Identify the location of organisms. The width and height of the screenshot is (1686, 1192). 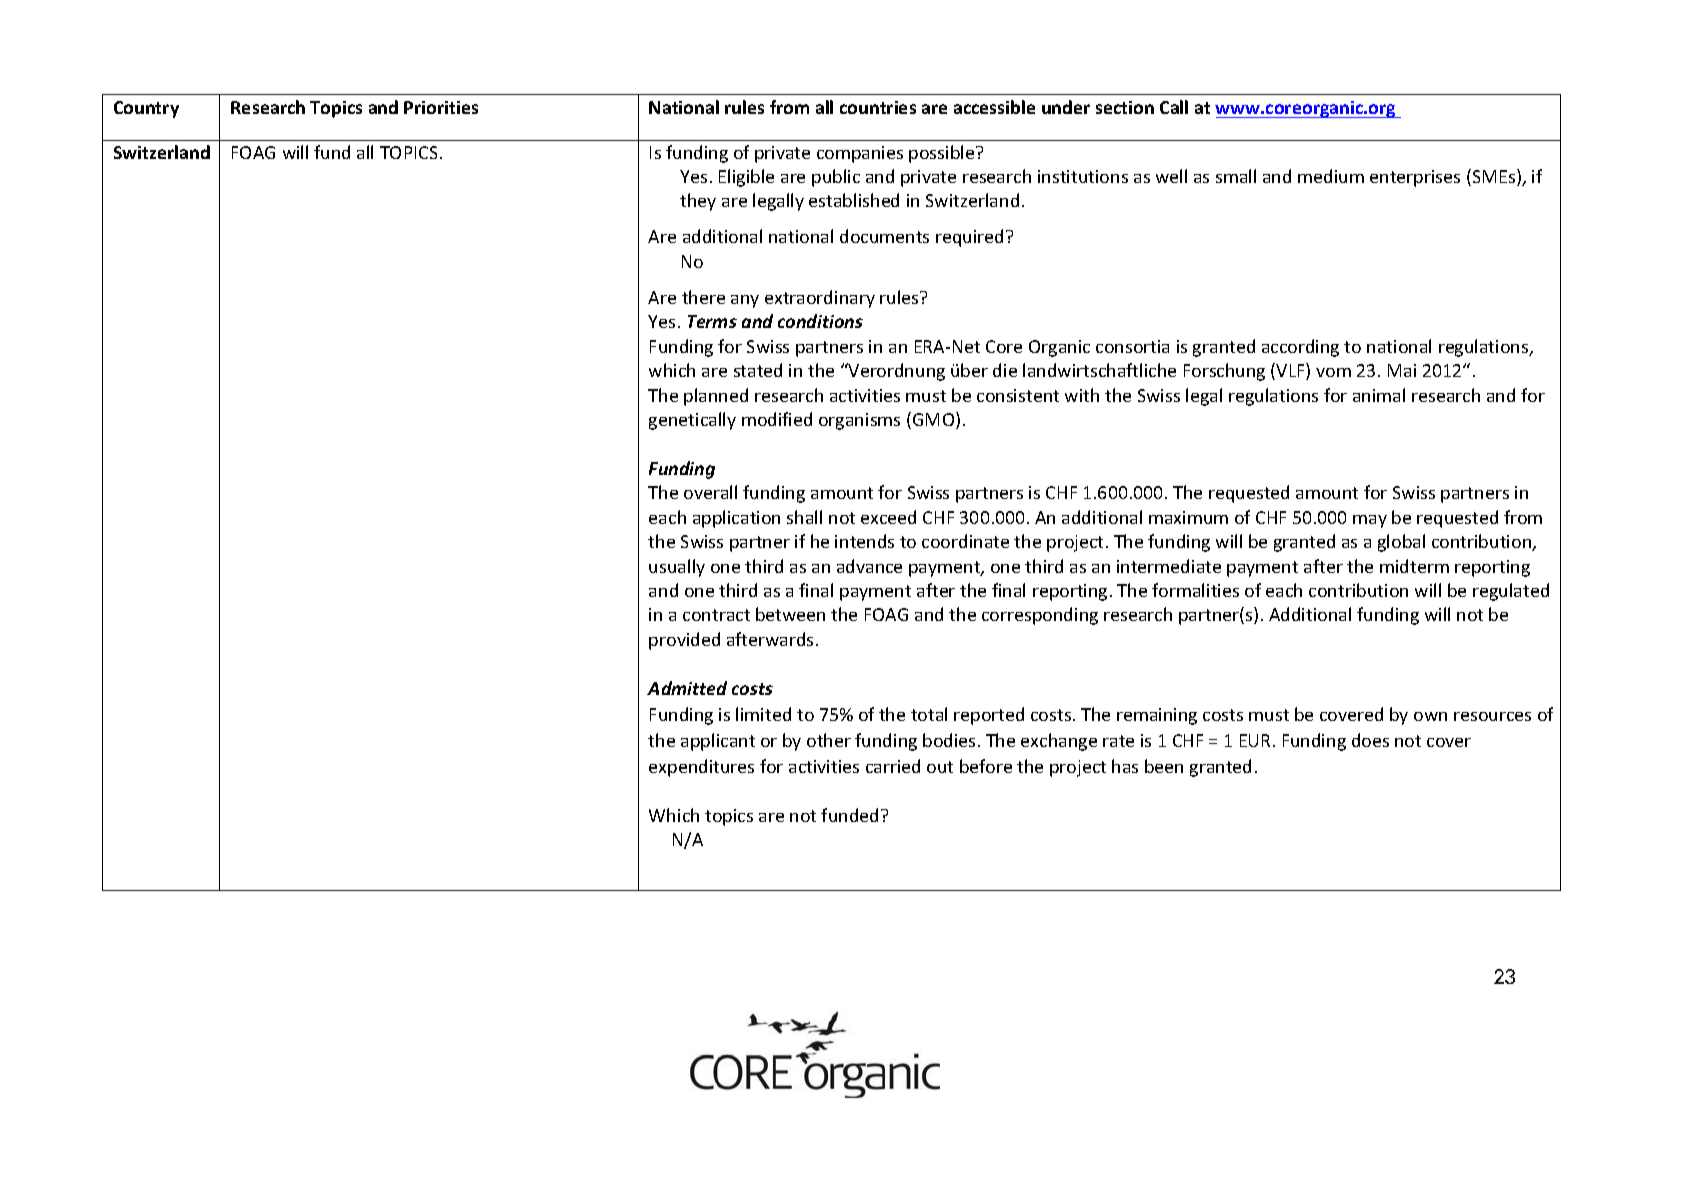
(859, 421).
